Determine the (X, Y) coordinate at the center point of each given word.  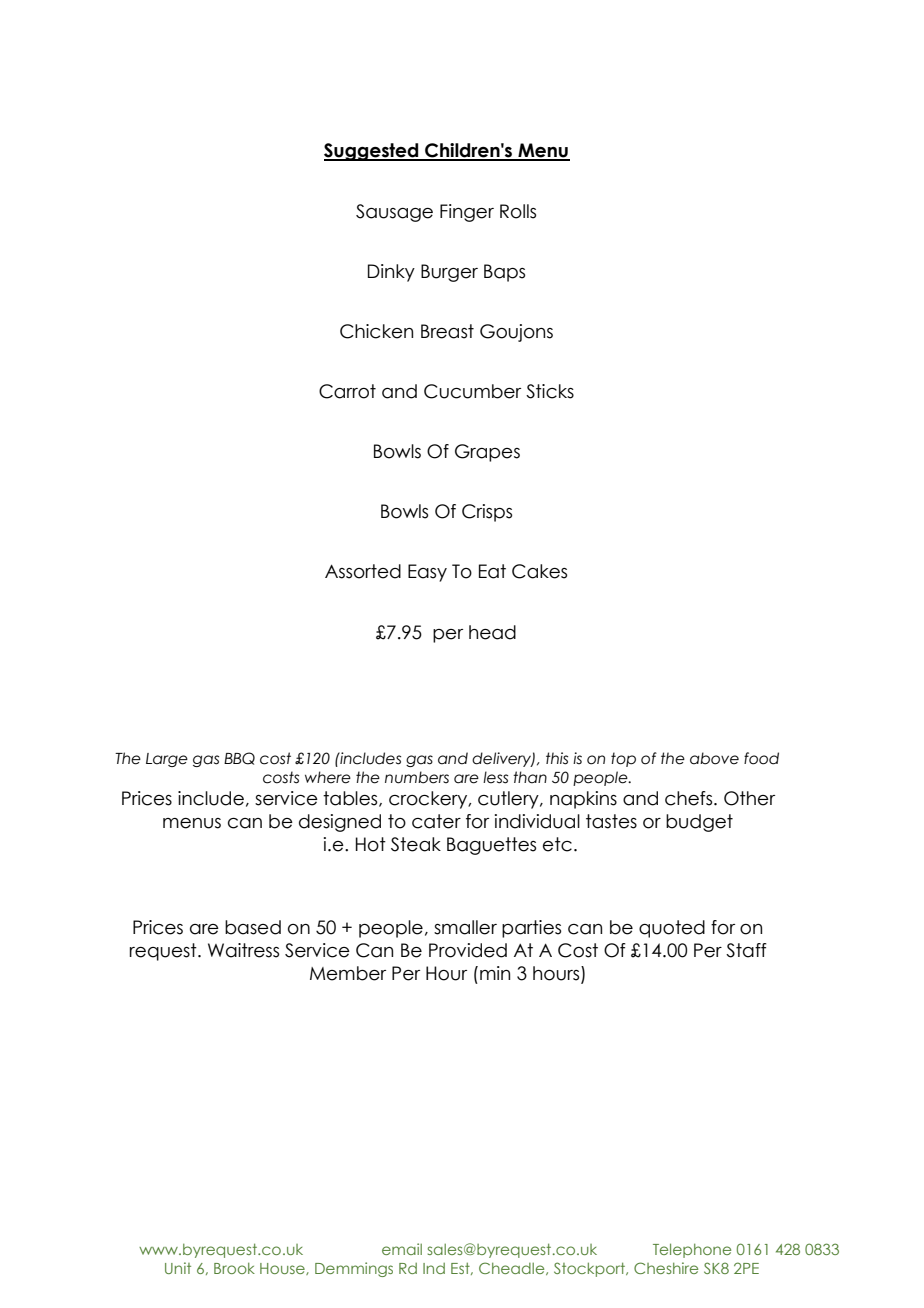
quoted (672, 929)
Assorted (363, 571)
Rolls (518, 211)
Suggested (372, 152)
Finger (467, 213)
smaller (465, 927)
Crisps (487, 513)
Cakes (539, 571)
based (253, 927)
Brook (234, 1268)
